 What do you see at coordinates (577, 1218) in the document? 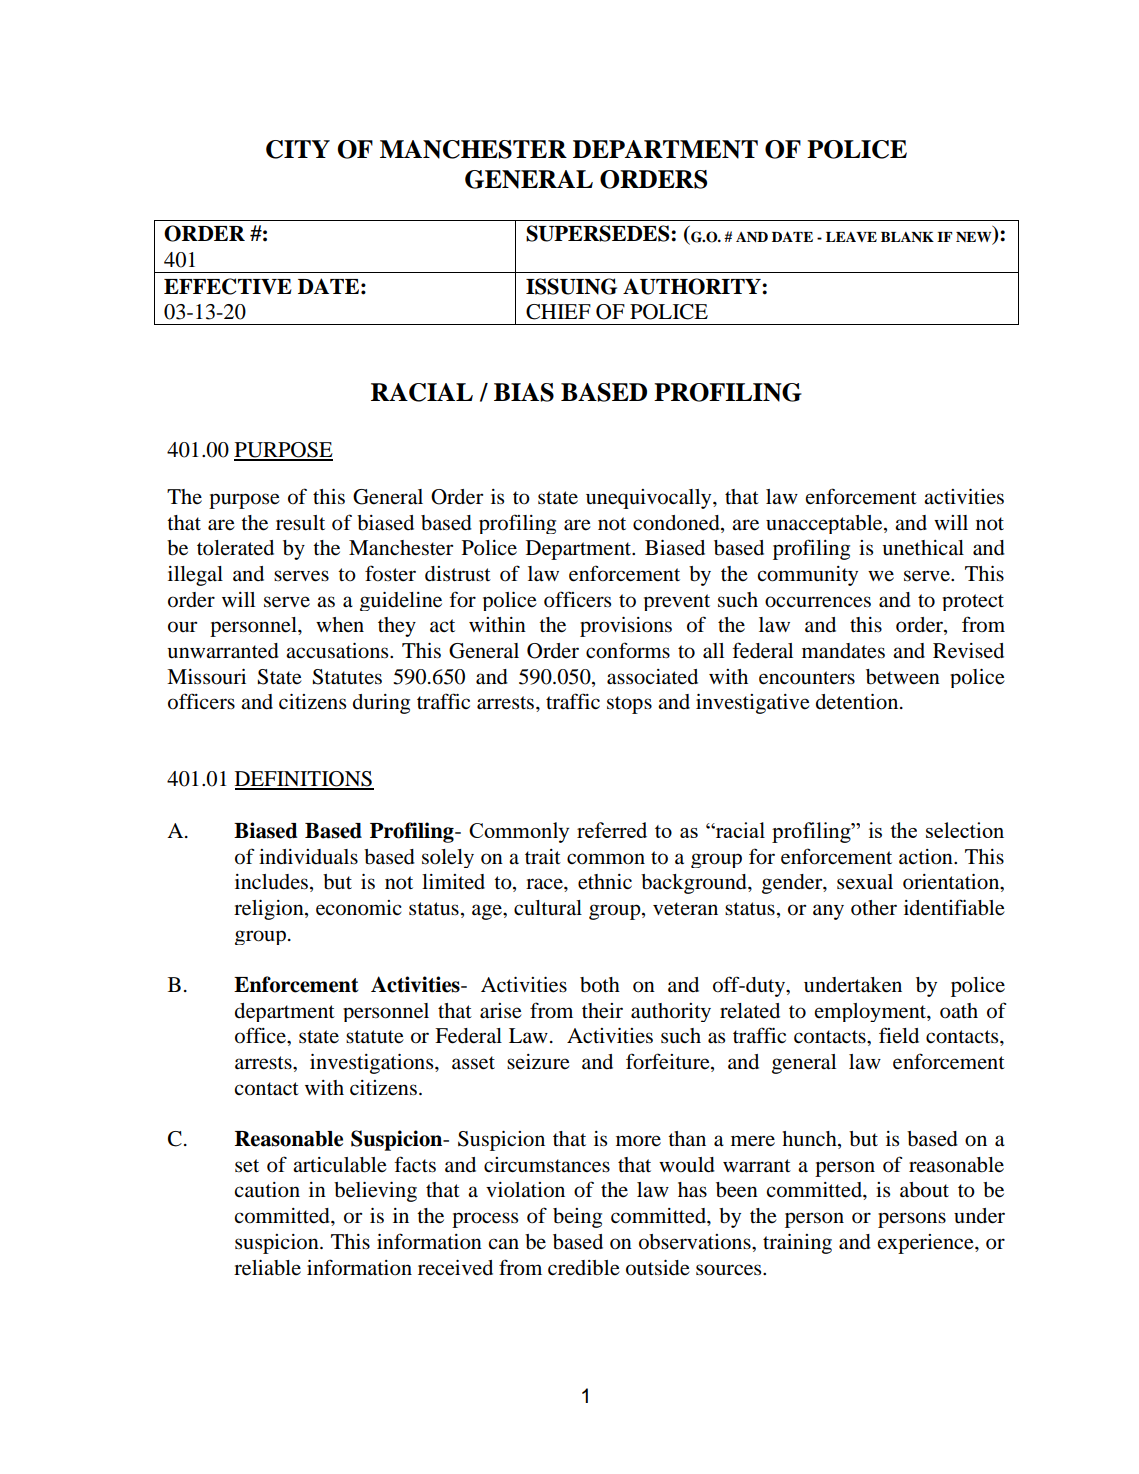
I see `being` at bounding box center [577, 1218].
